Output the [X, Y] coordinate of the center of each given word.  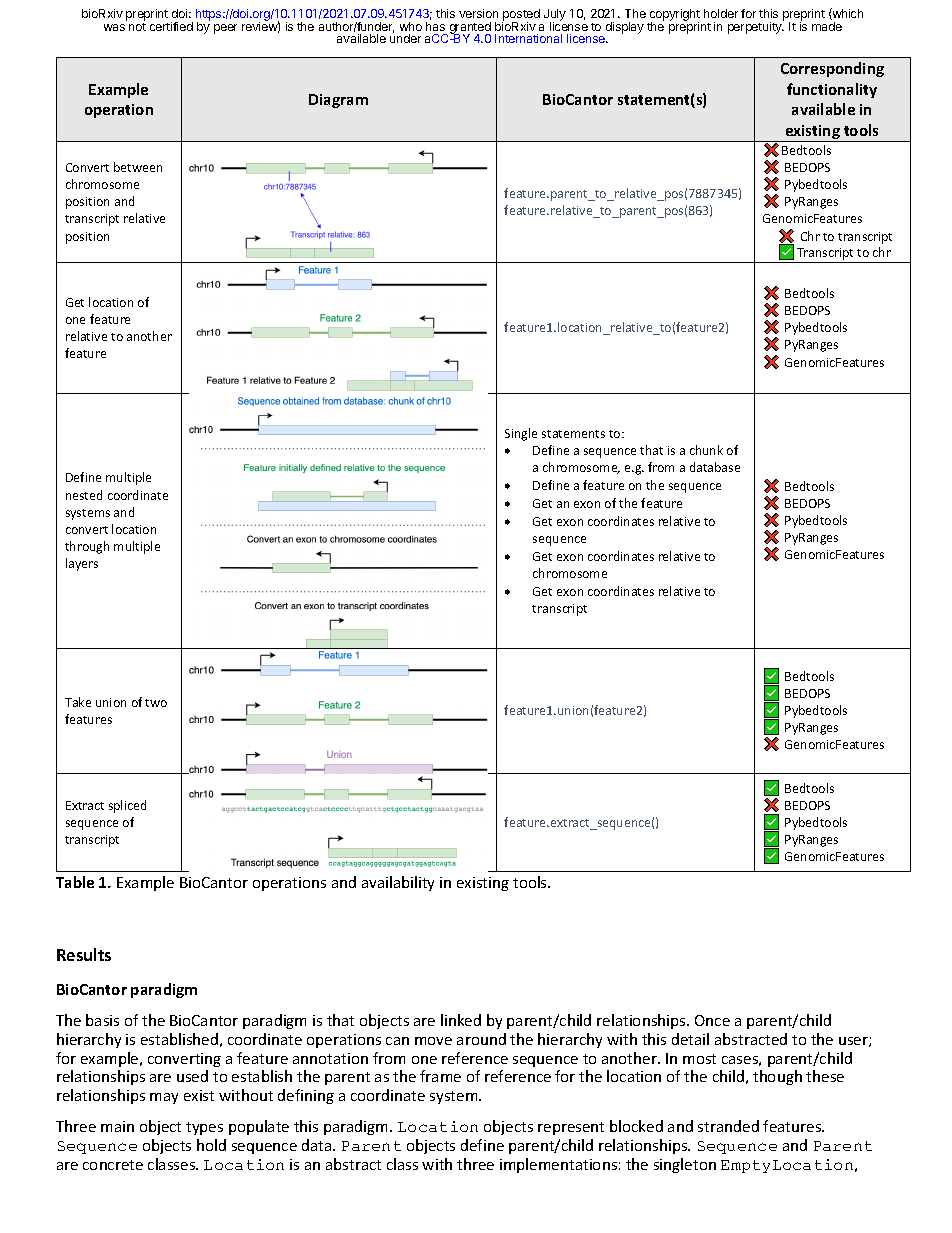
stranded [728, 1126]
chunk [706, 450]
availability [398, 883]
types [204, 1128]
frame [440, 1076]
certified [171, 26]
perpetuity [756, 27]
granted [469, 29]
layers [82, 564]
